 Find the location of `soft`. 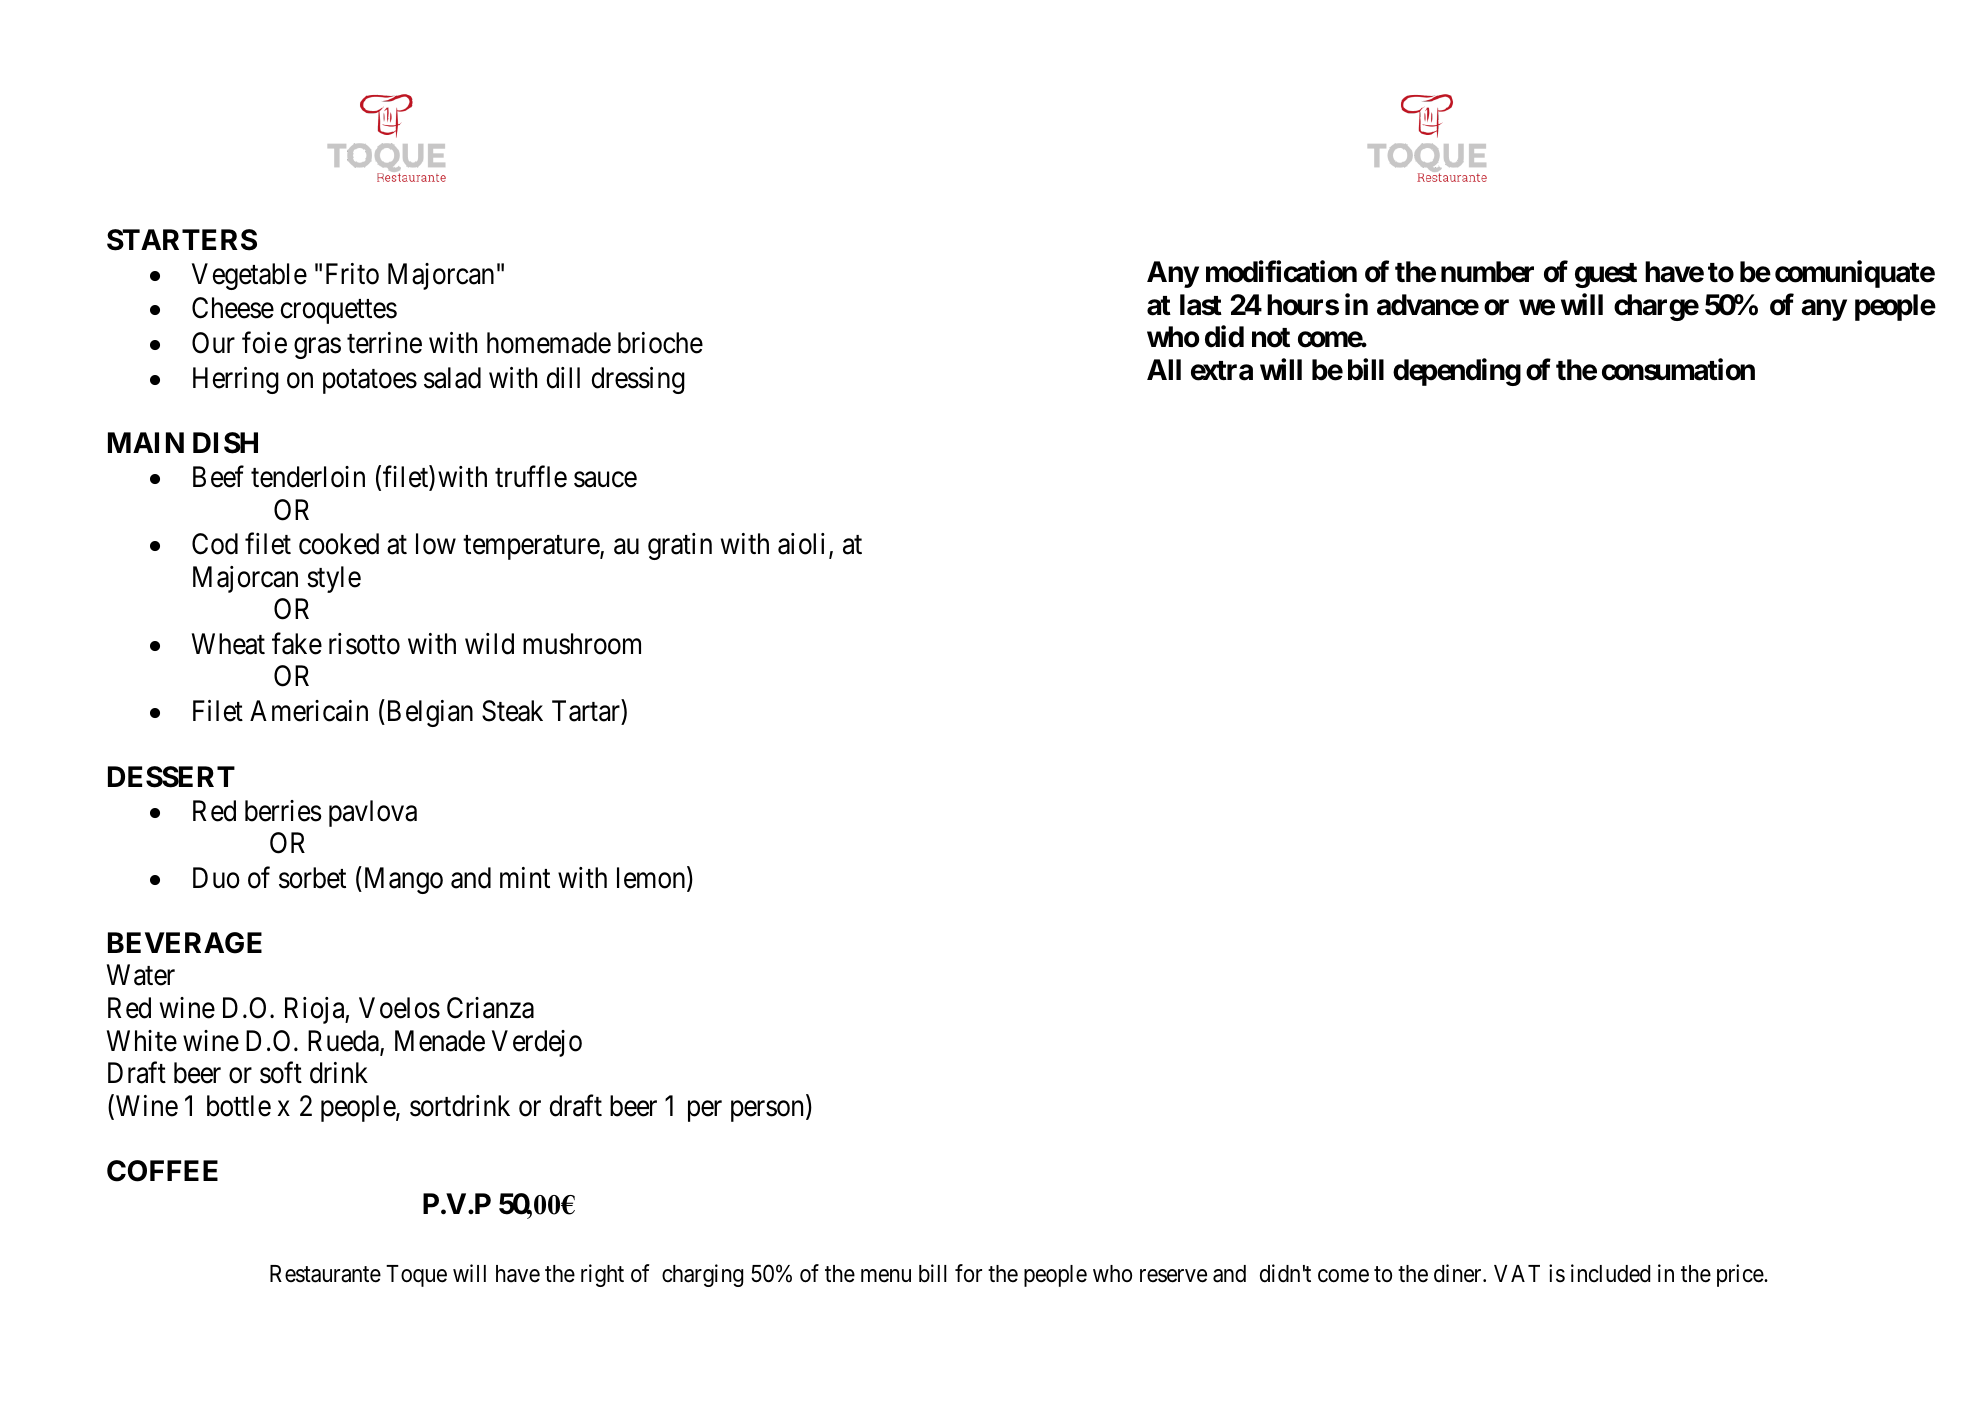

soft is located at coordinates (281, 1073).
